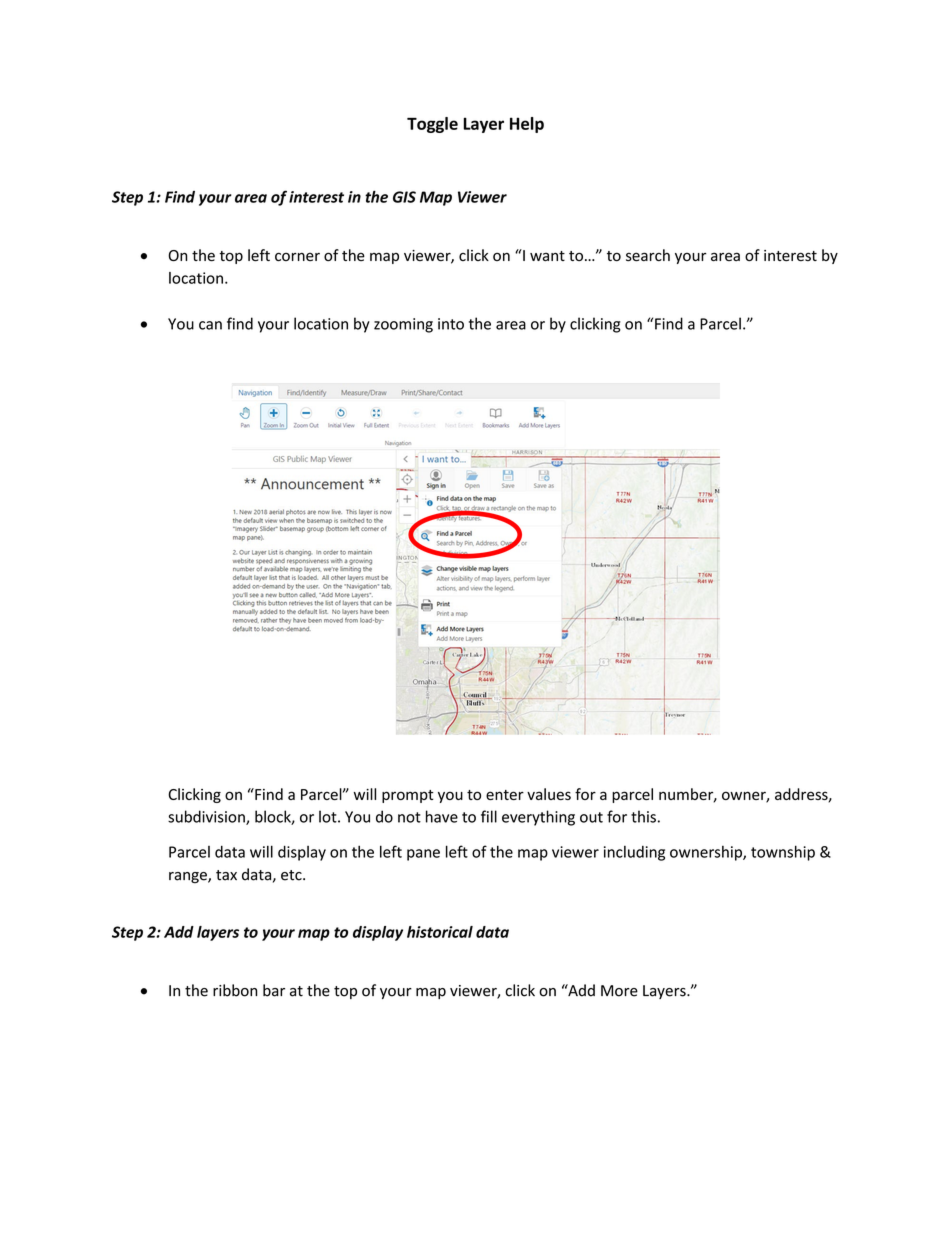 The width and height of the screenshot is (952, 1233). What do you see at coordinates (274, 990) in the screenshot?
I see `bar` at bounding box center [274, 990].
